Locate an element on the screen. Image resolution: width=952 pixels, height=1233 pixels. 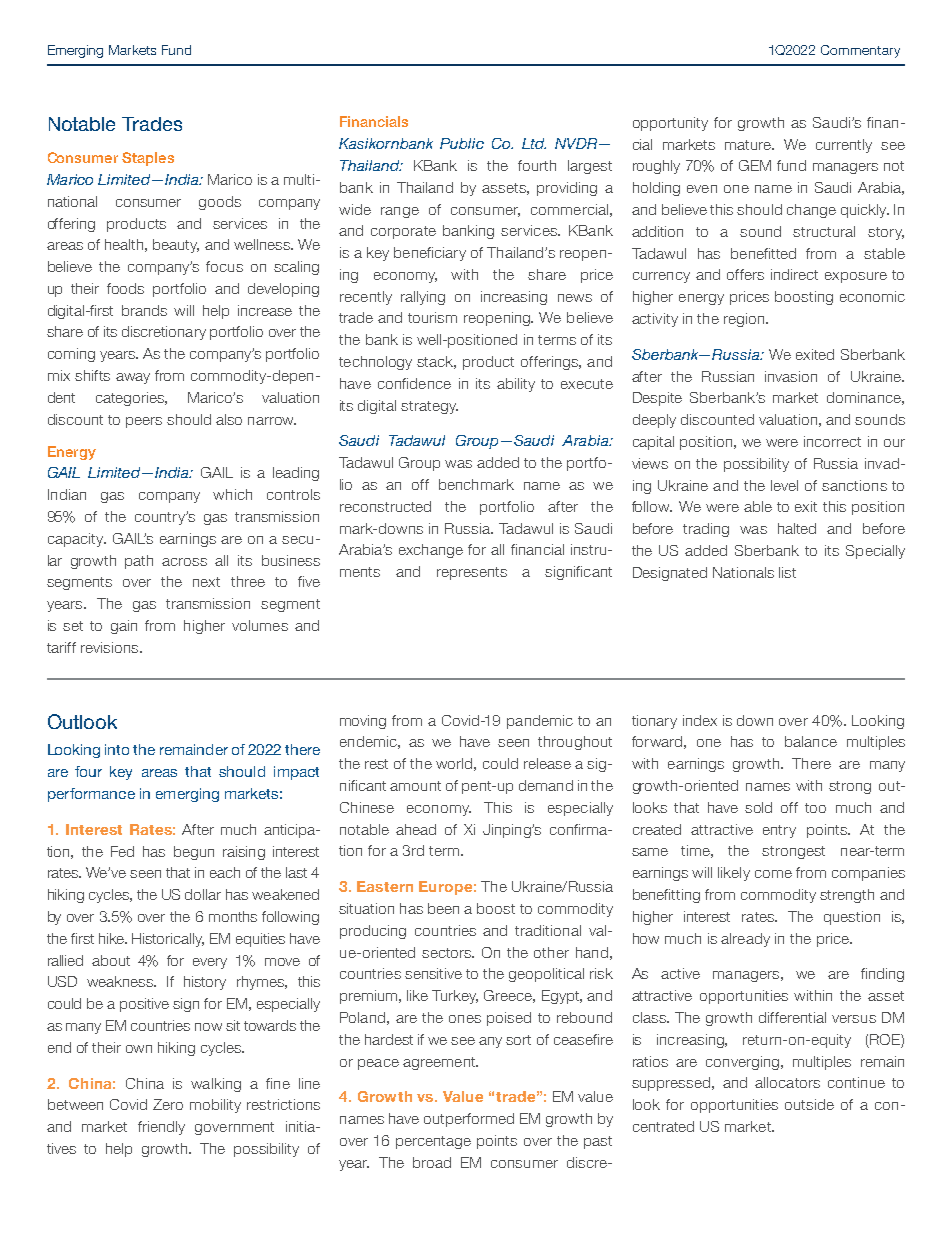
outside is located at coordinates (809, 1104).
